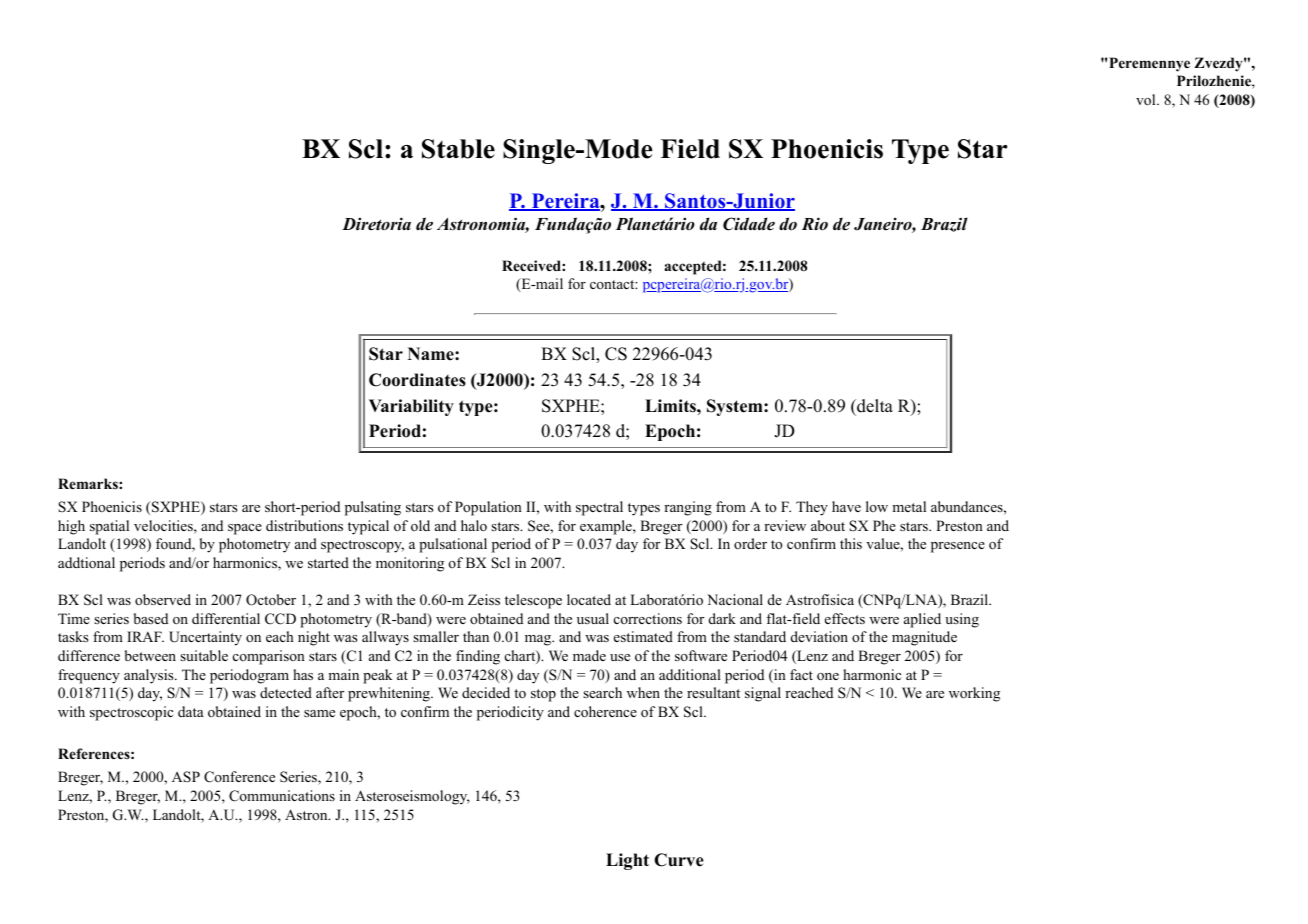 This screenshot has width=1308, height=924. What do you see at coordinates (599, 508) in the screenshot?
I see `spectral` at bounding box center [599, 508].
